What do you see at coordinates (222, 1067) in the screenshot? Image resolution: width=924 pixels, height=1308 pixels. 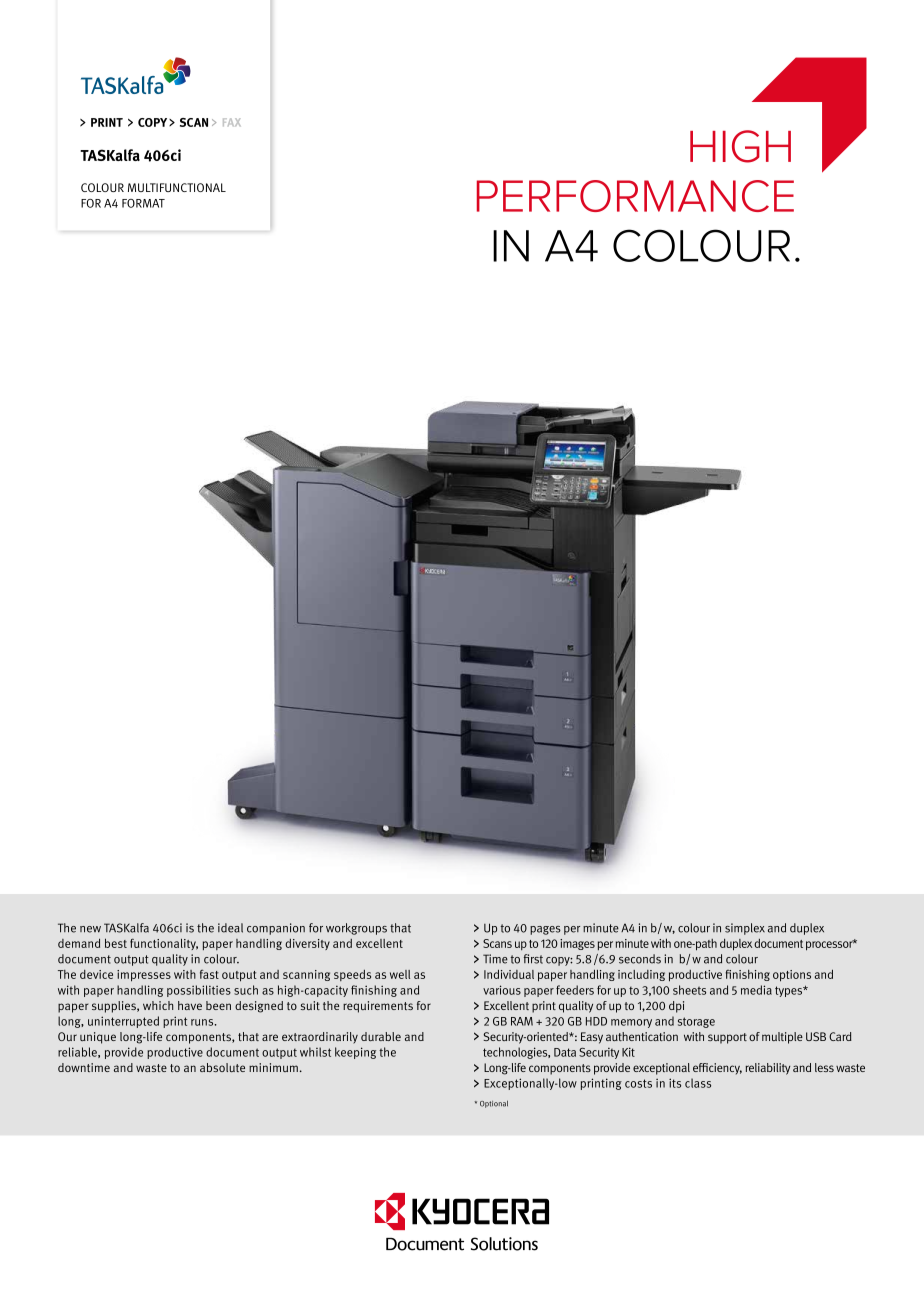 I see `absolute` at bounding box center [222, 1067].
